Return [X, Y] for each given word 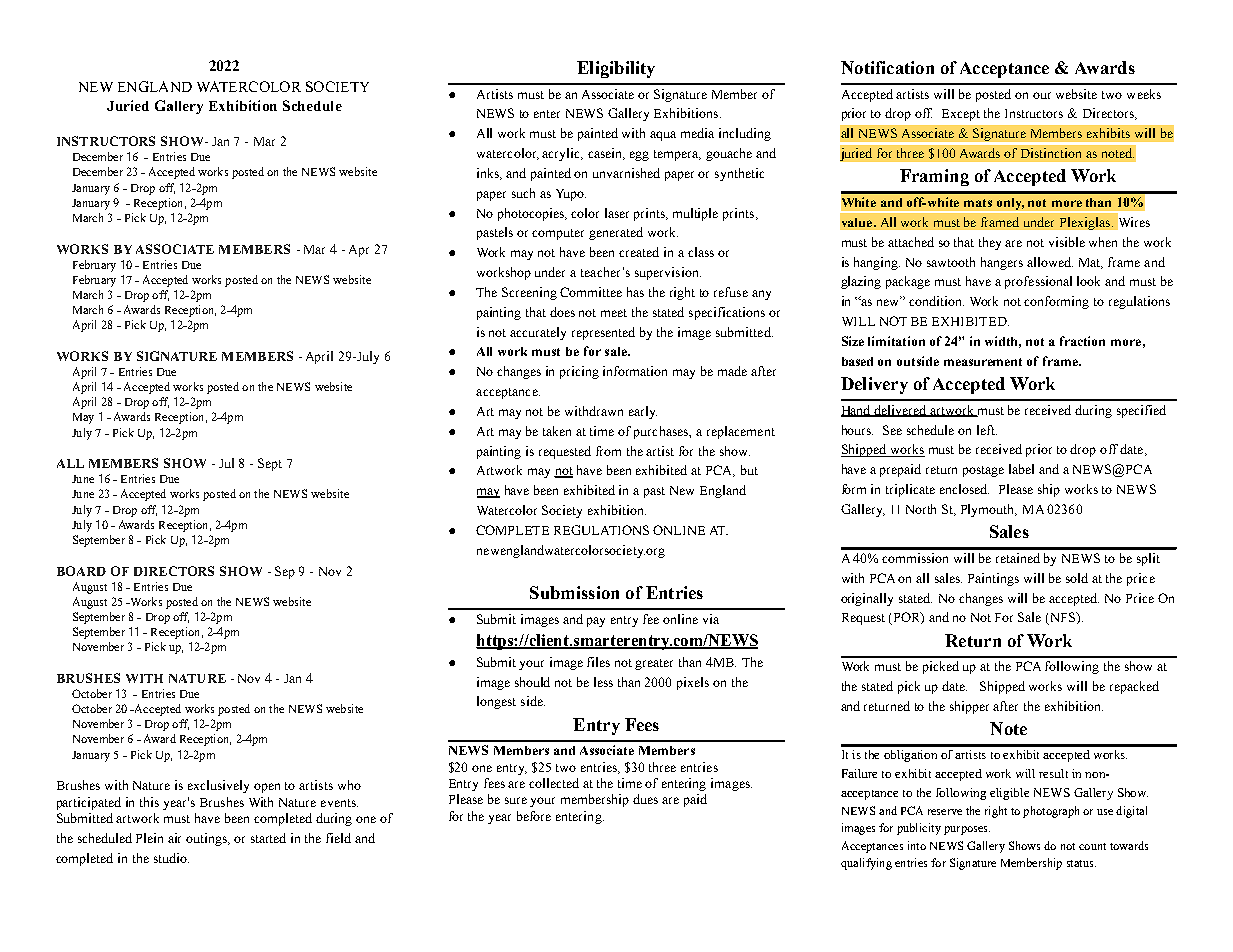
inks [489, 174]
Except [961, 115]
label [1021, 469]
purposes [967, 830]
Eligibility [616, 69]
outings [208, 839]
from [608, 451]
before [534, 816]
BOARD [81, 571]
